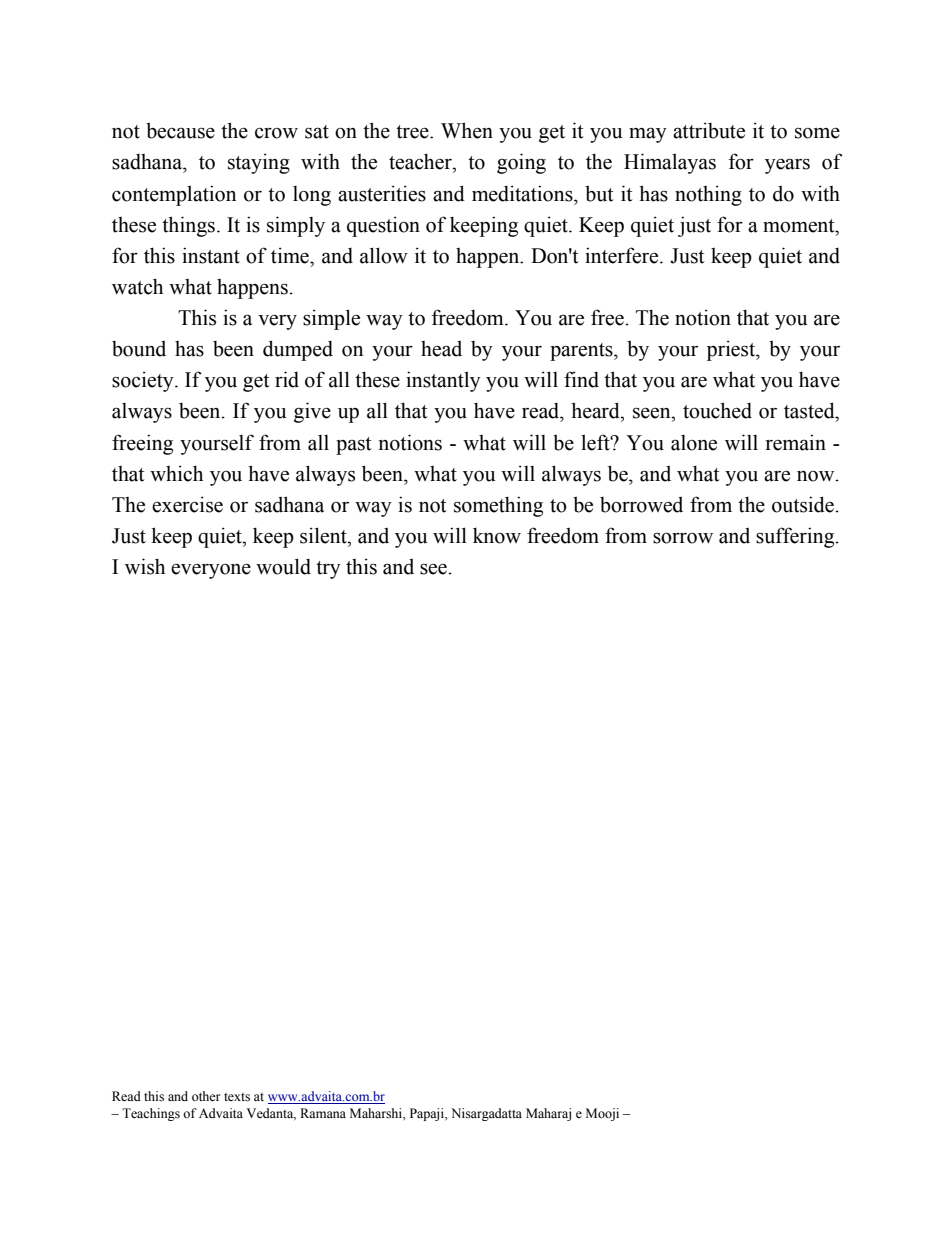 This screenshot has height=1233, width=952. Describe the element at coordinates (328, 570) in the screenshot. I see `try` at that location.
